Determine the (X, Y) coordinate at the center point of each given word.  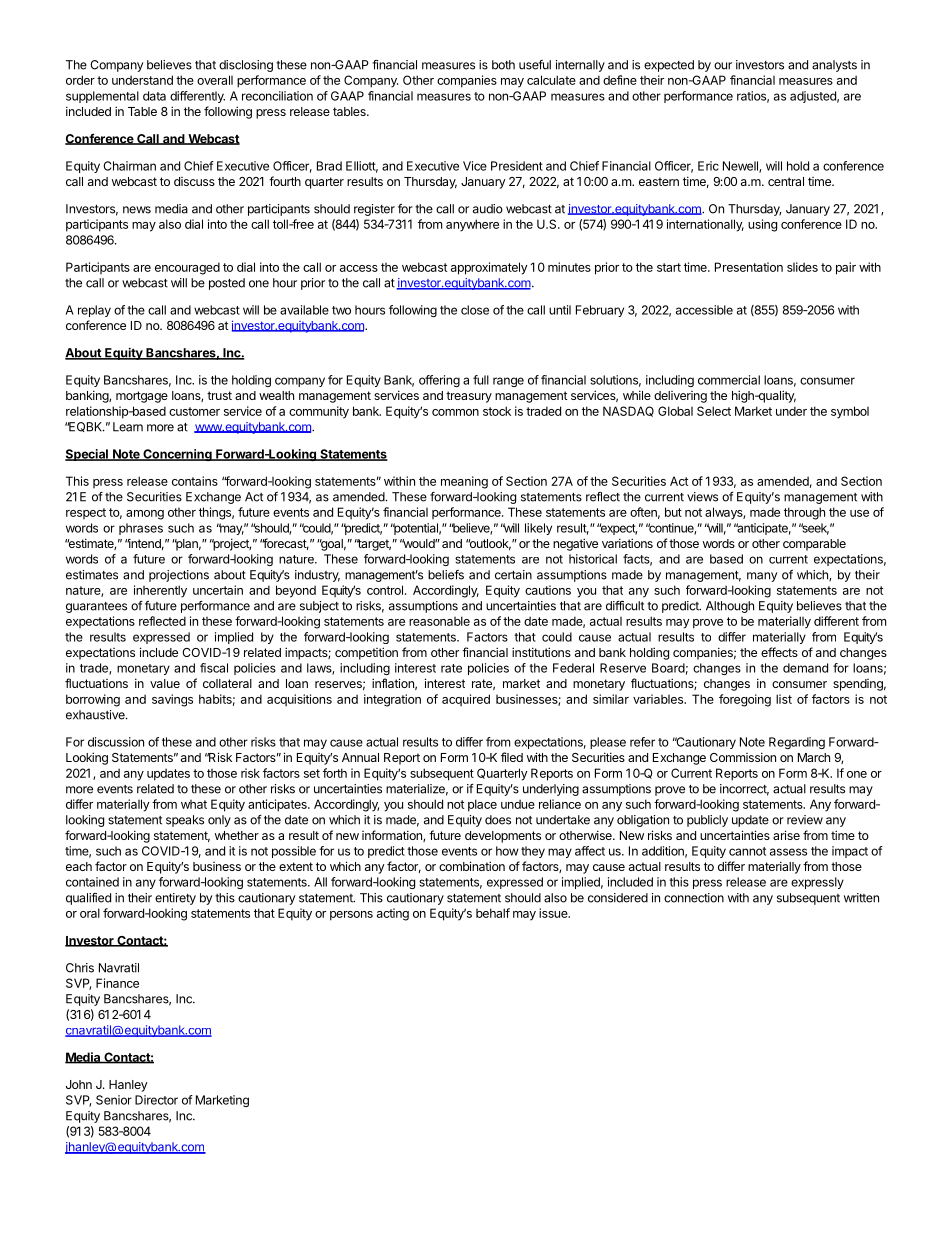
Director (156, 1100)
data (154, 96)
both (503, 65)
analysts (834, 66)
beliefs (446, 575)
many (762, 577)
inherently (160, 591)
